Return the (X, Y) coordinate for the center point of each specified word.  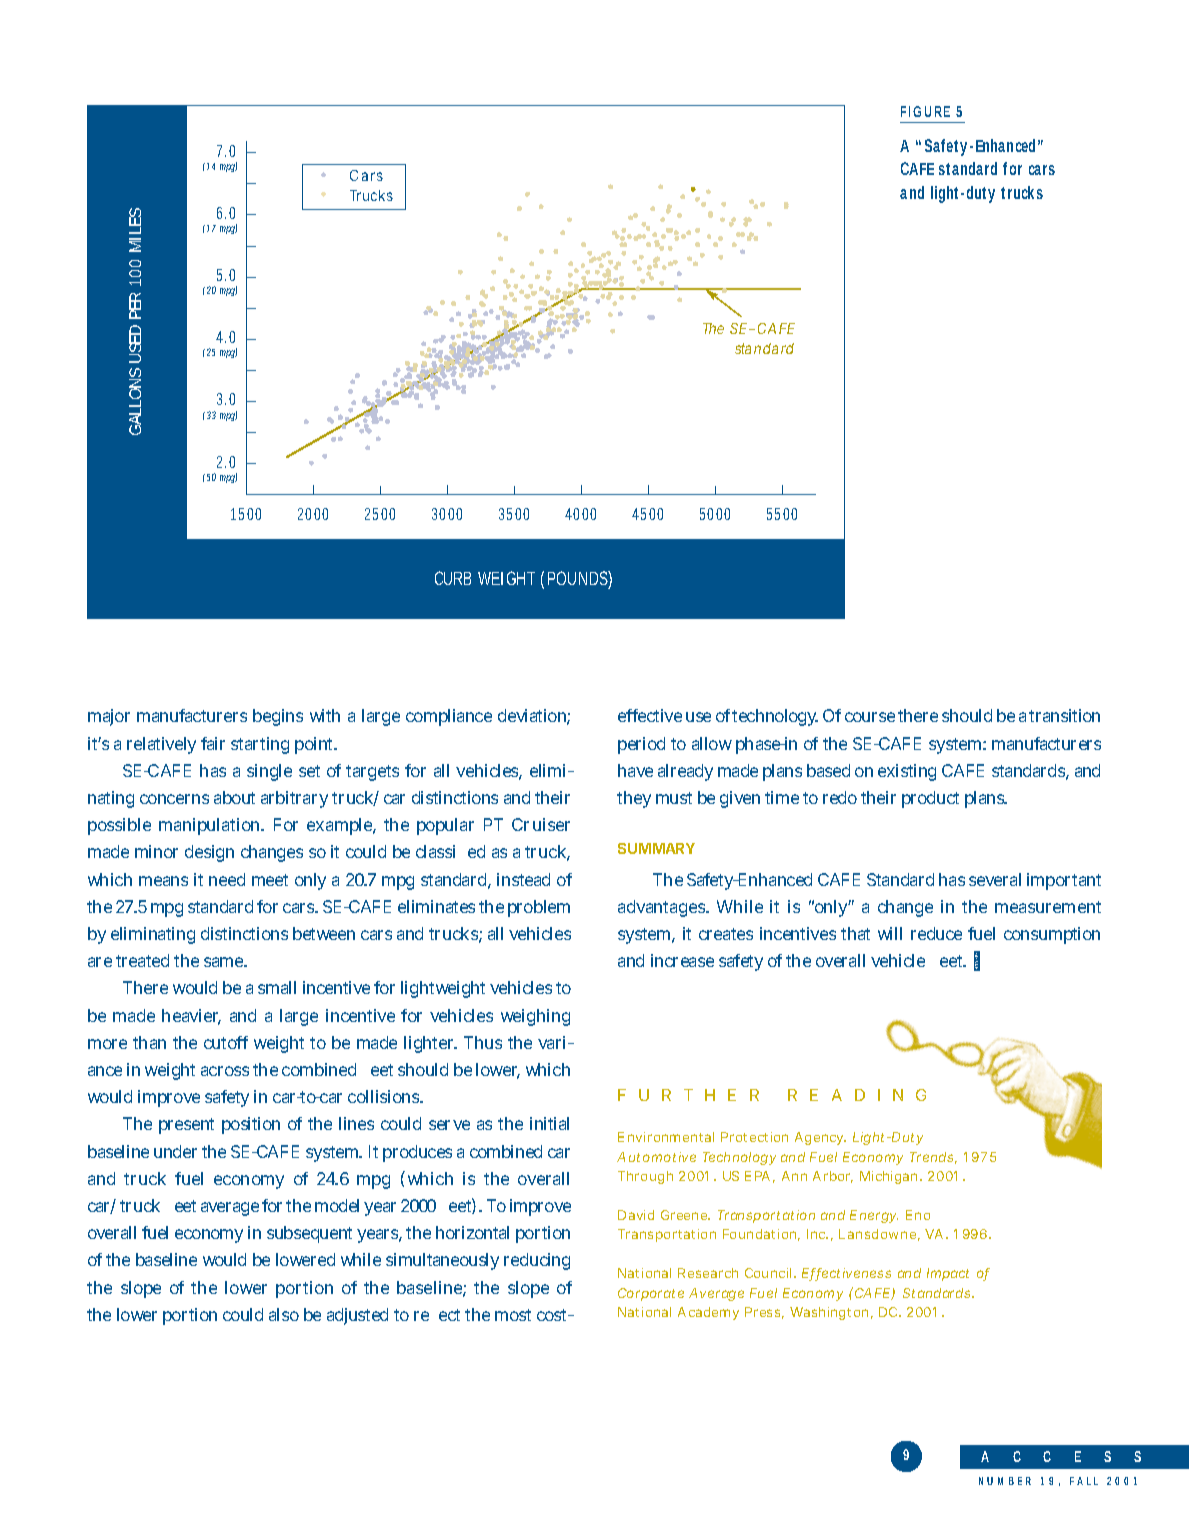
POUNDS (580, 579)
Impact (948, 1274)
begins (278, 717)
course (870, 717)
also (284, 1314)
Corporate (651, 1294)
